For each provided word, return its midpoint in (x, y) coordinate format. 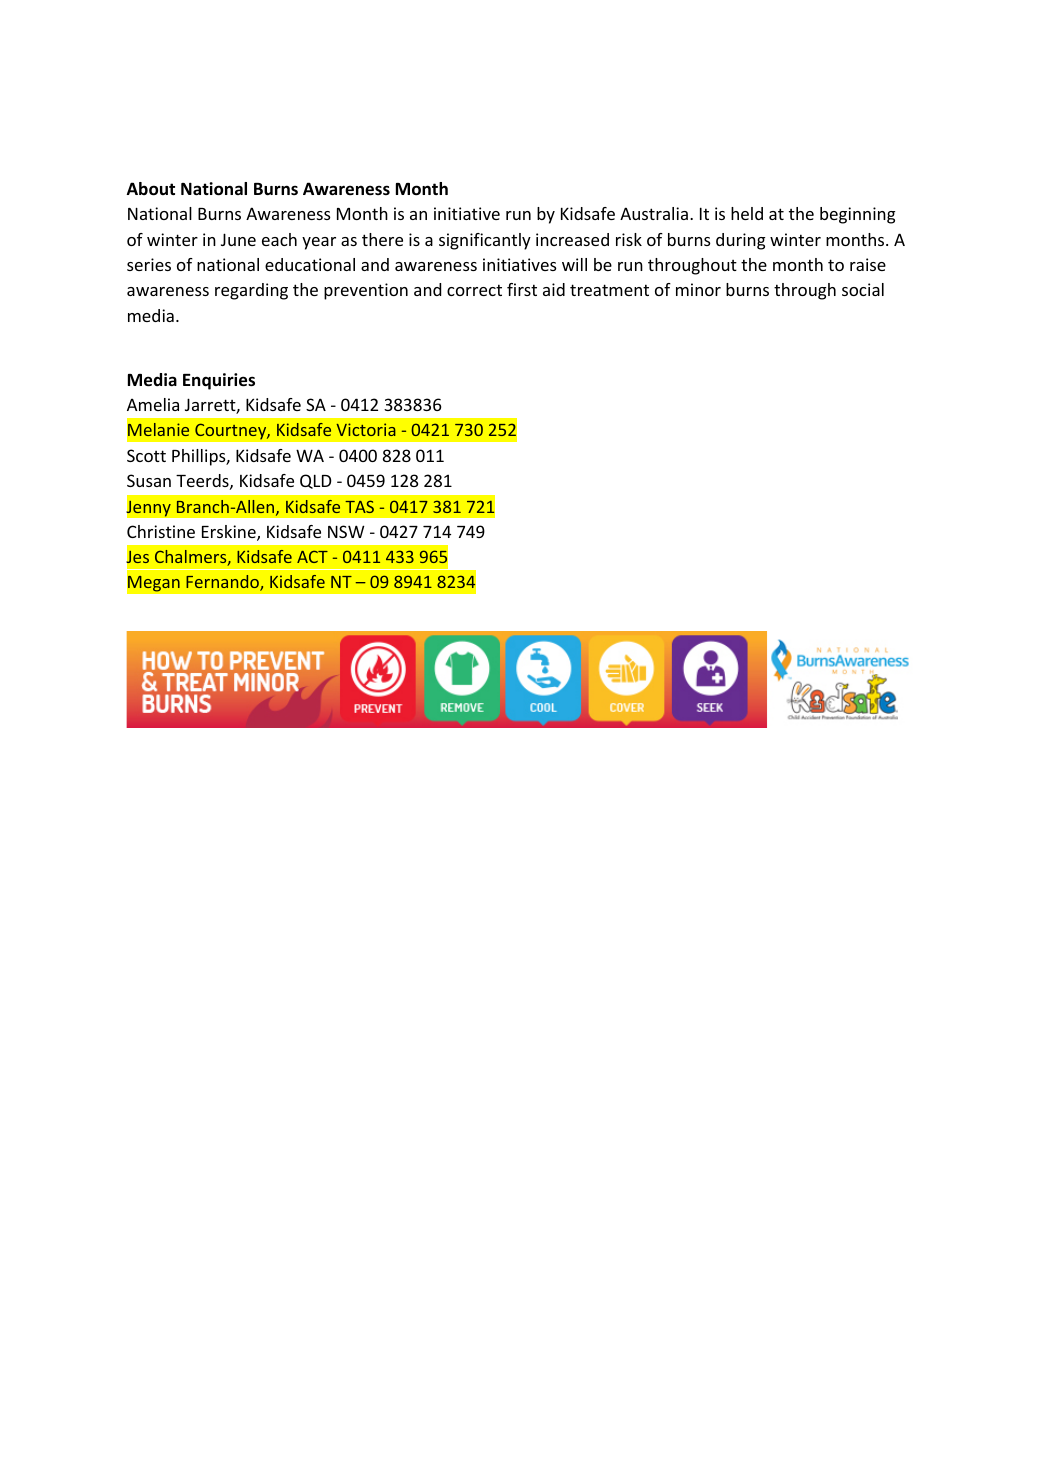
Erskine (230, 533)
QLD (316, 481)
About (151, 189)
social (863, 289)
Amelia (153, 404)
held (747, 213)
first (522, 289)
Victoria (366, 429)
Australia (654, 213)
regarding (251, 291)
